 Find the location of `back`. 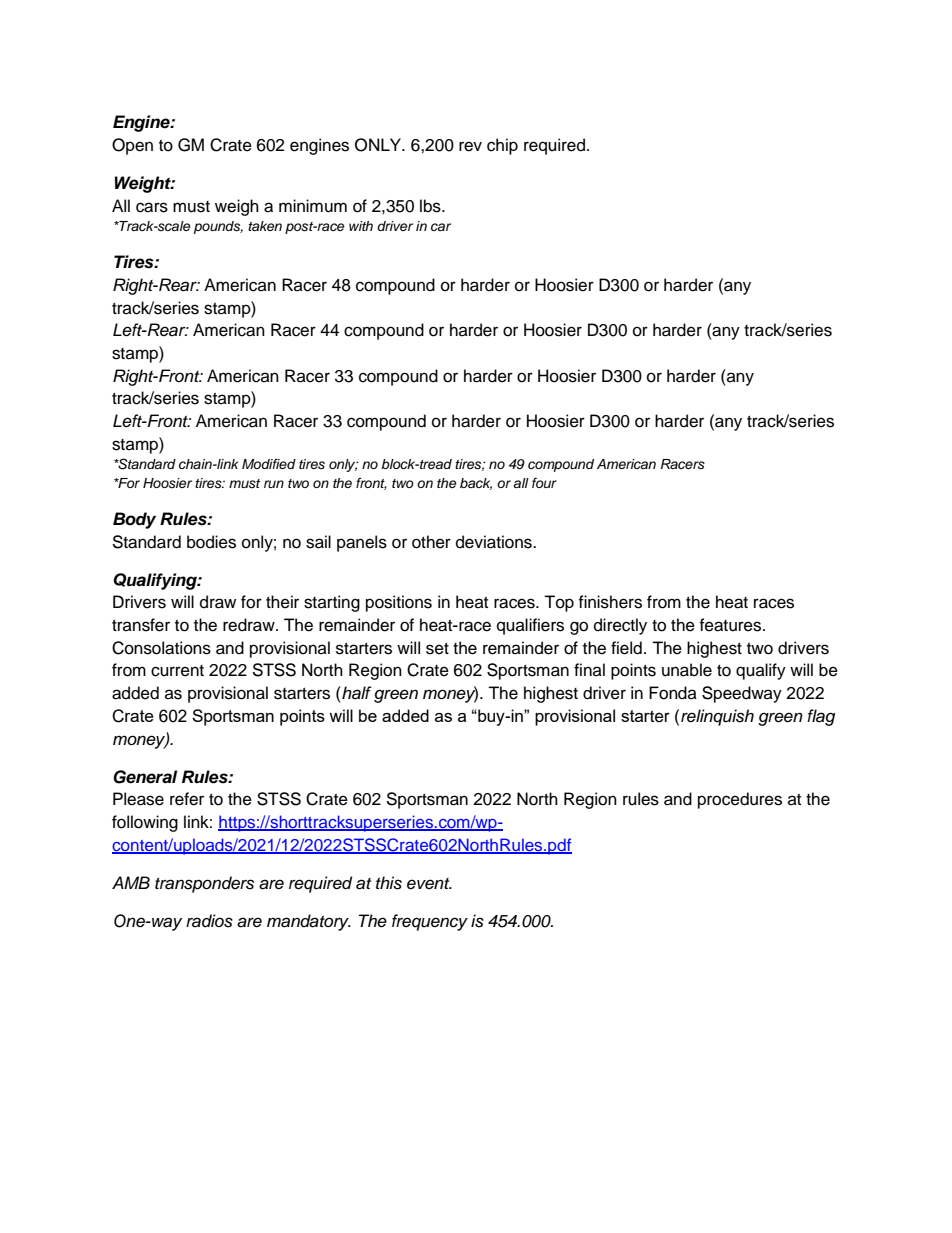

back is located at coordinates (476, 484).
